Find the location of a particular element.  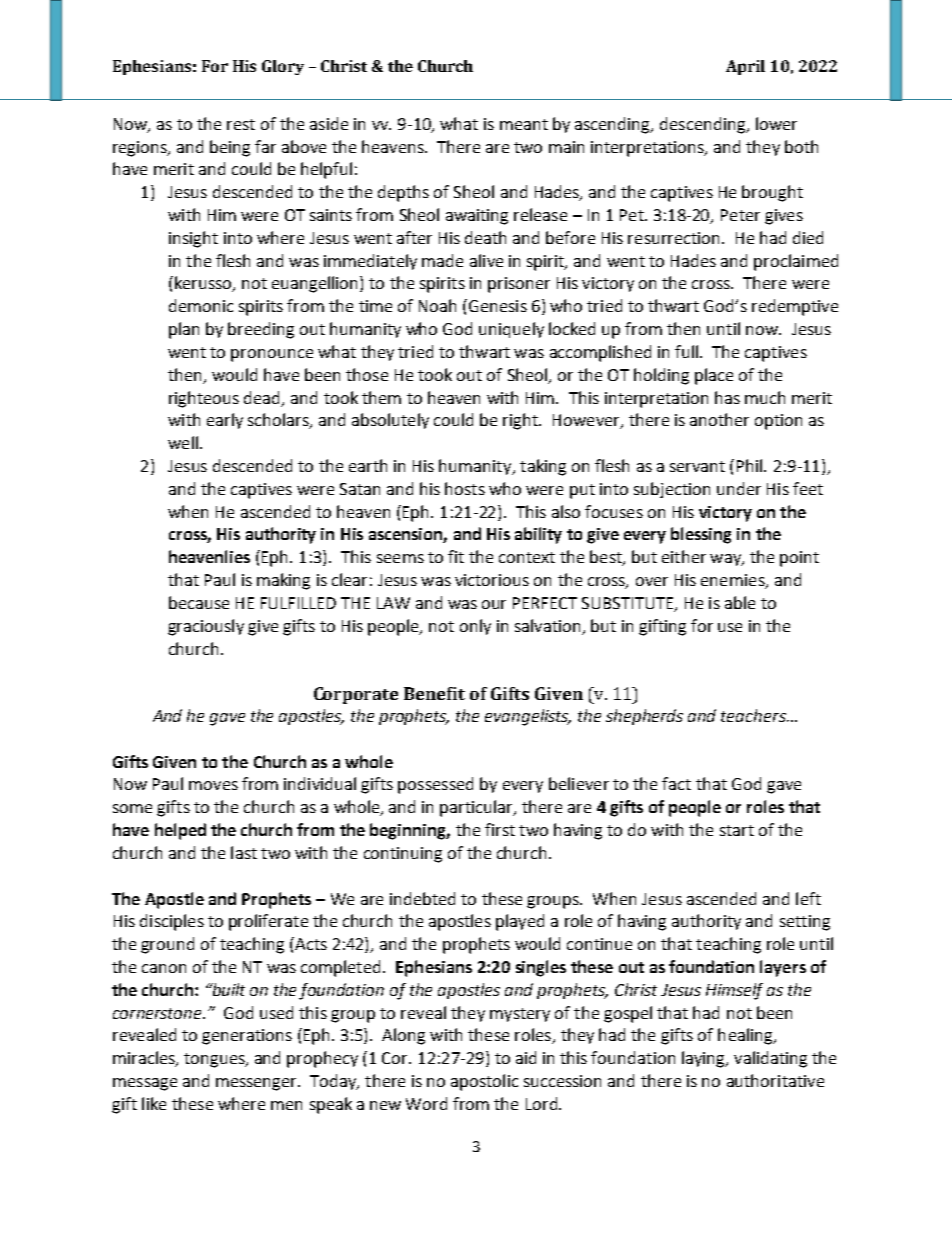

enemies is located at coordinates (734, 581).
